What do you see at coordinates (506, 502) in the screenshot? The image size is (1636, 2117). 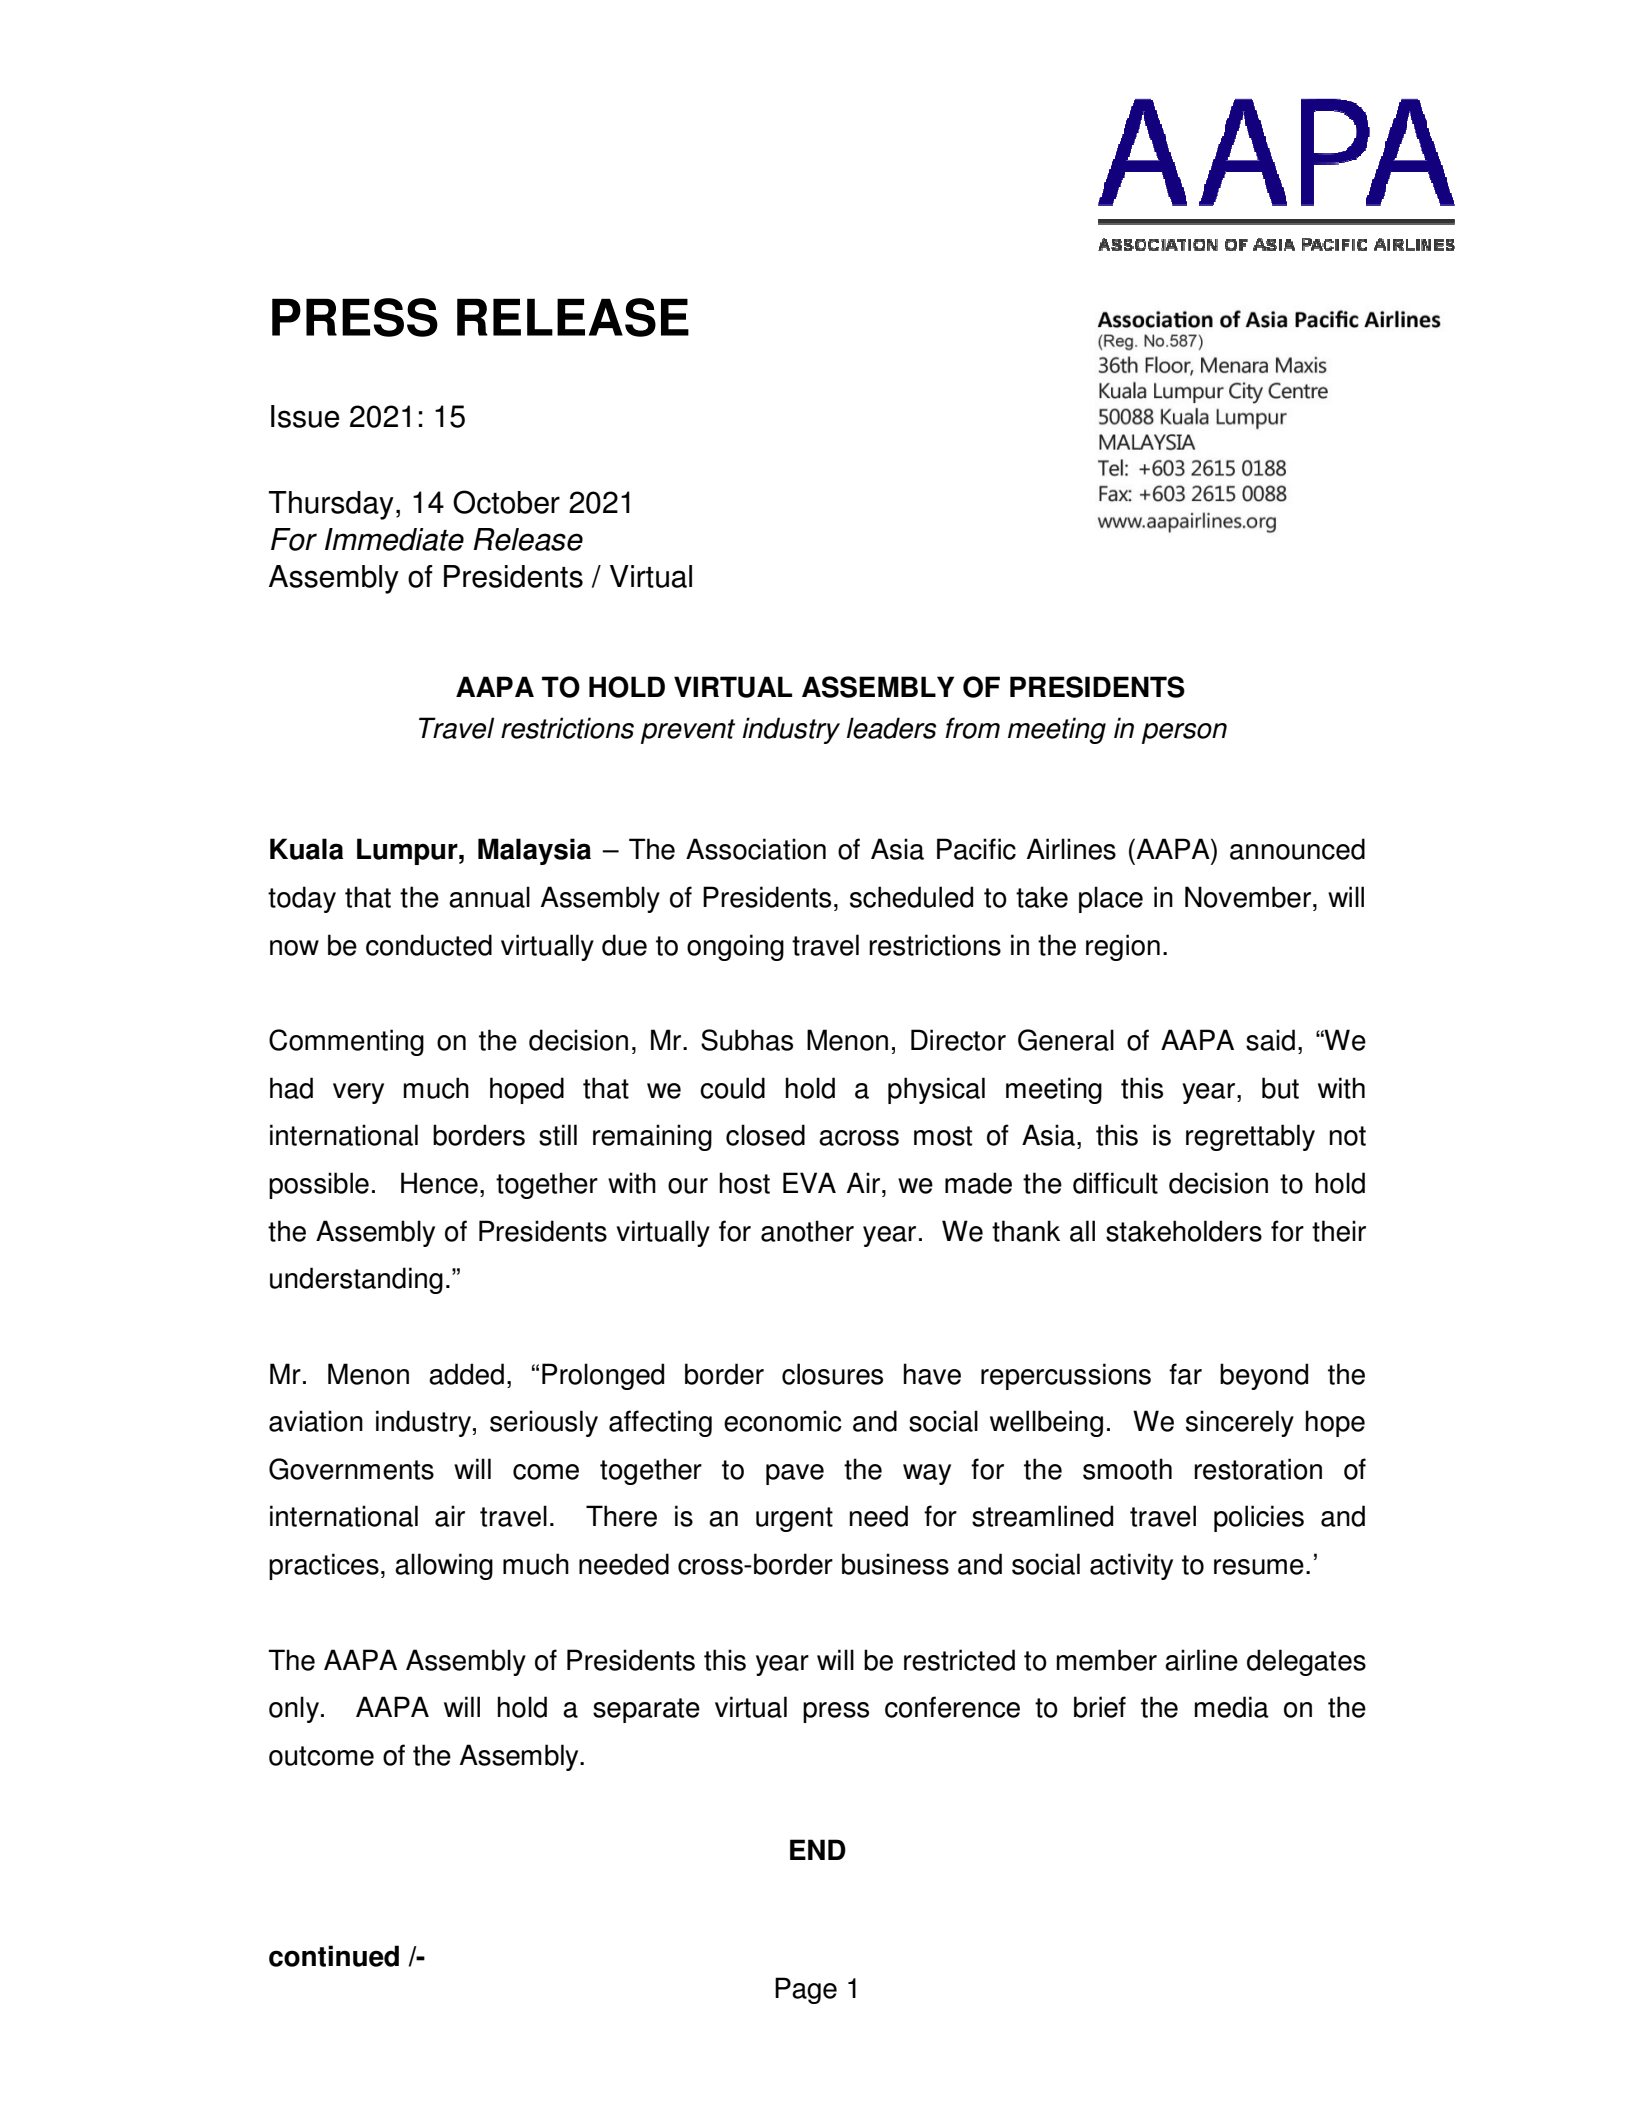 I see `October` at bounding box center [506, 502].
